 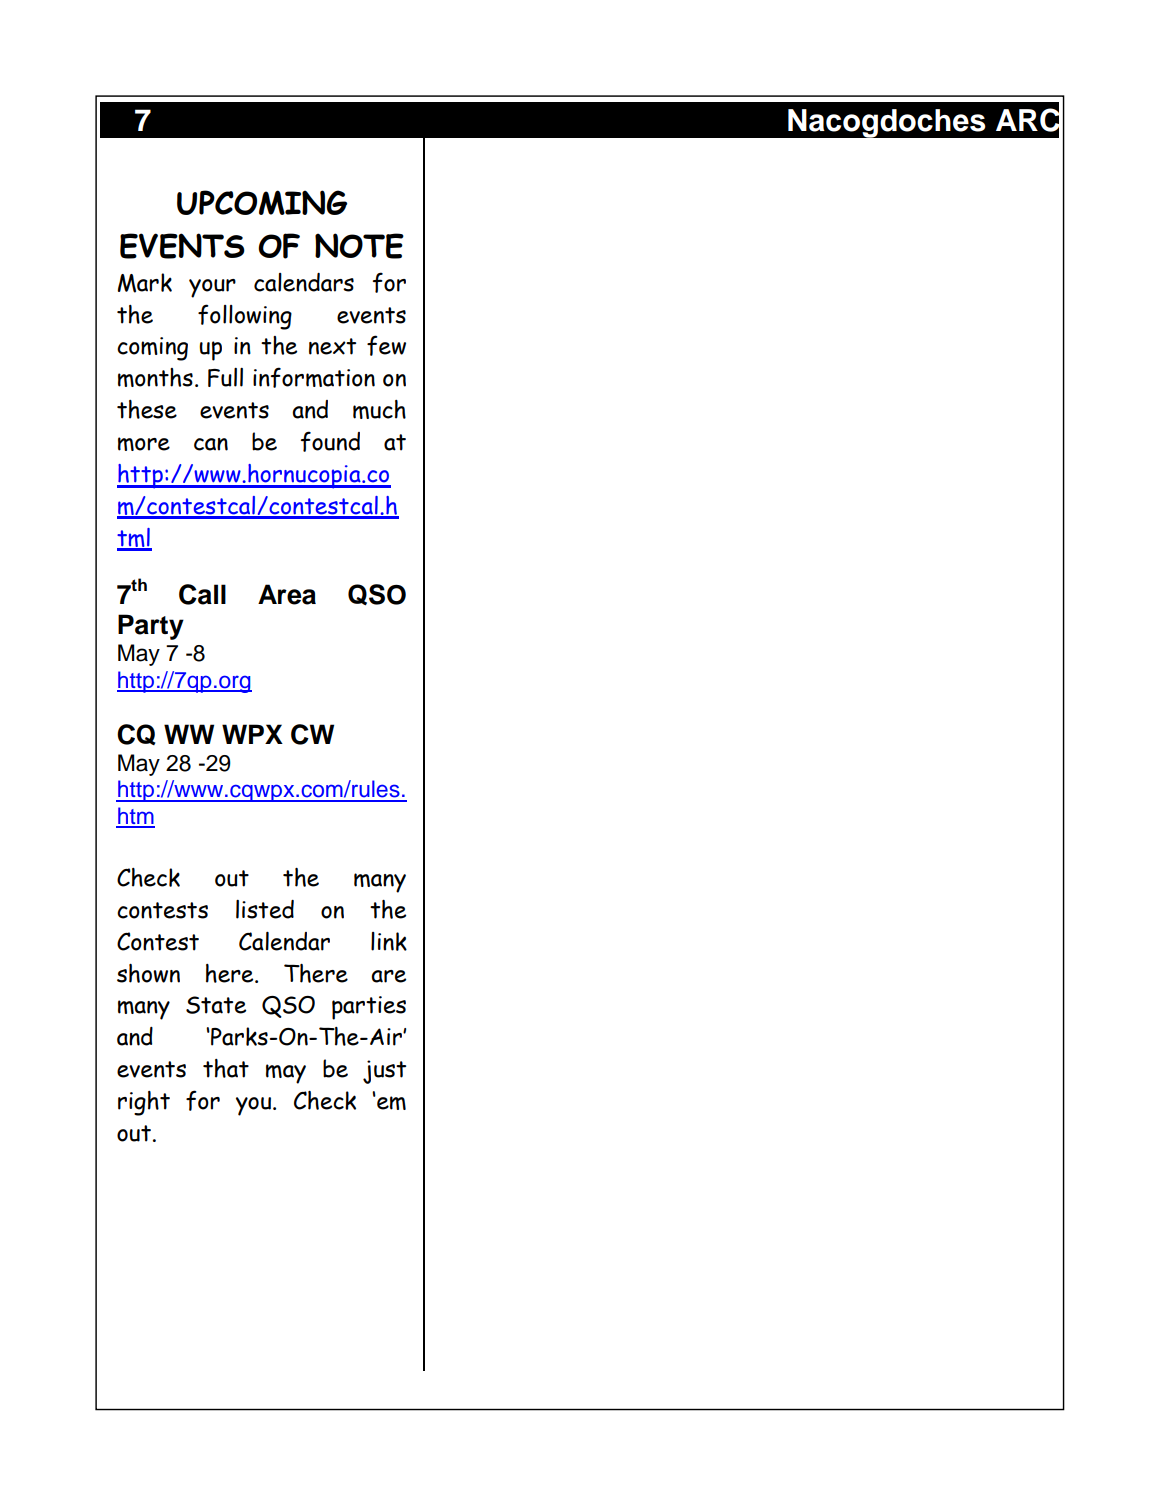 I want to click on Mark, so click(x=145, y=283).
